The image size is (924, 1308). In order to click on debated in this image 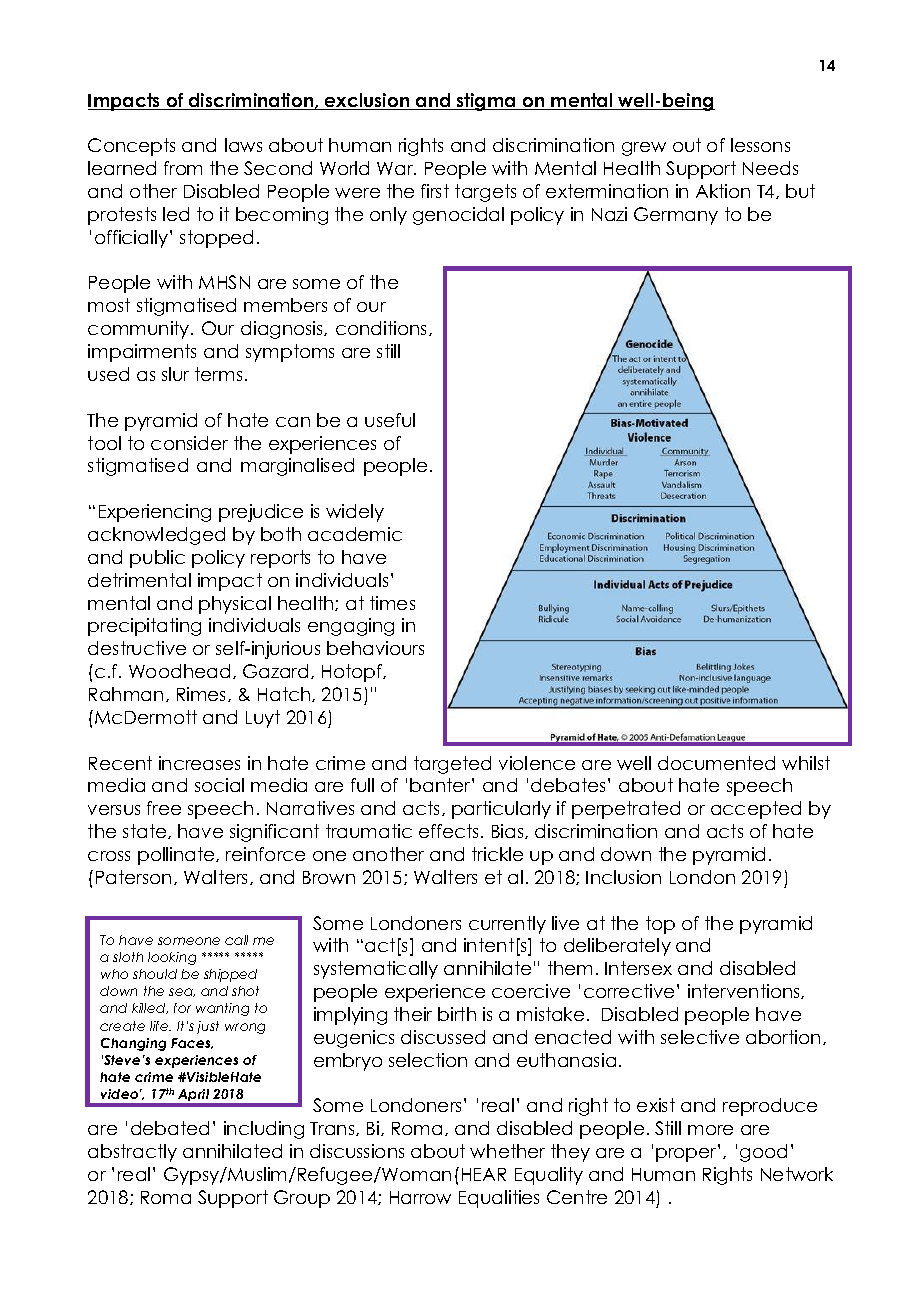, I will do `click(170, 1128)`.
